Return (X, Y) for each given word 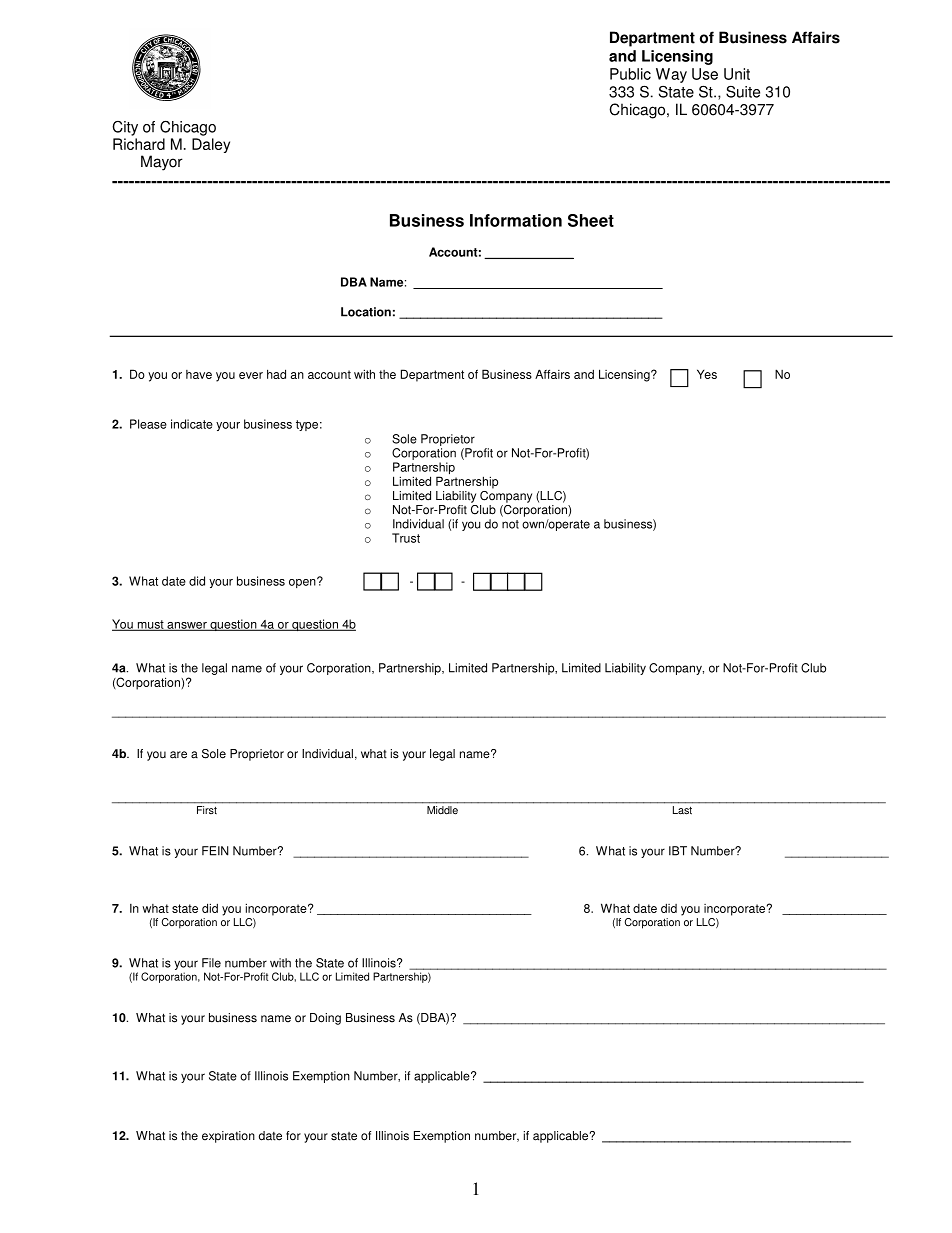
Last (682, 810)
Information (516, 220)
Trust (406, 538)
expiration (228, 1137)
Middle (442, 810)
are (178, 755)
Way (671, 75)
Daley (211, 145)
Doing (325, 1019)
